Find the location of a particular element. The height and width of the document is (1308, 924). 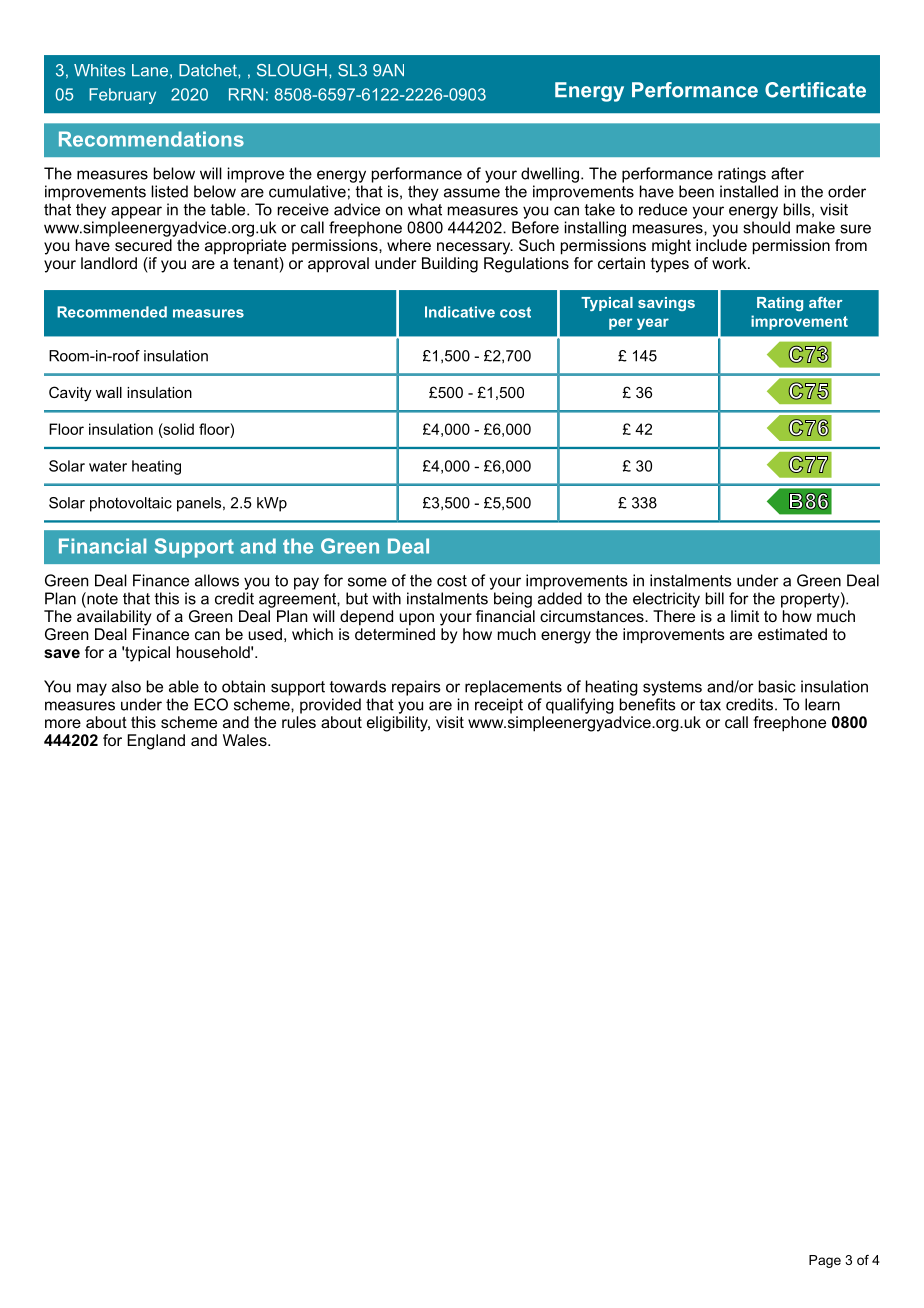

Page is located at coordinates (825, 1261).
